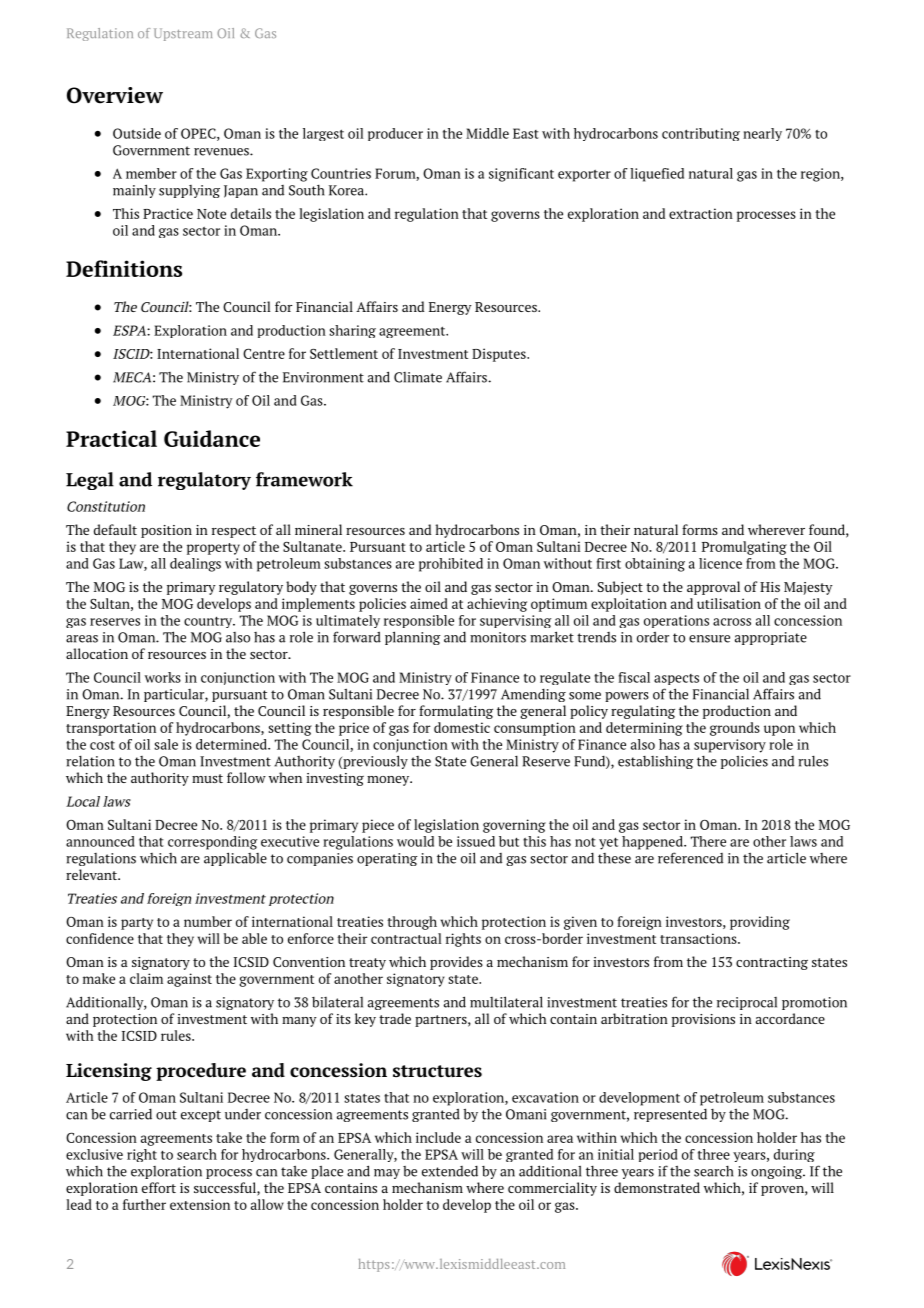 This page has width=924, height=1308. I want to click on aimed, so click(429, 603).
